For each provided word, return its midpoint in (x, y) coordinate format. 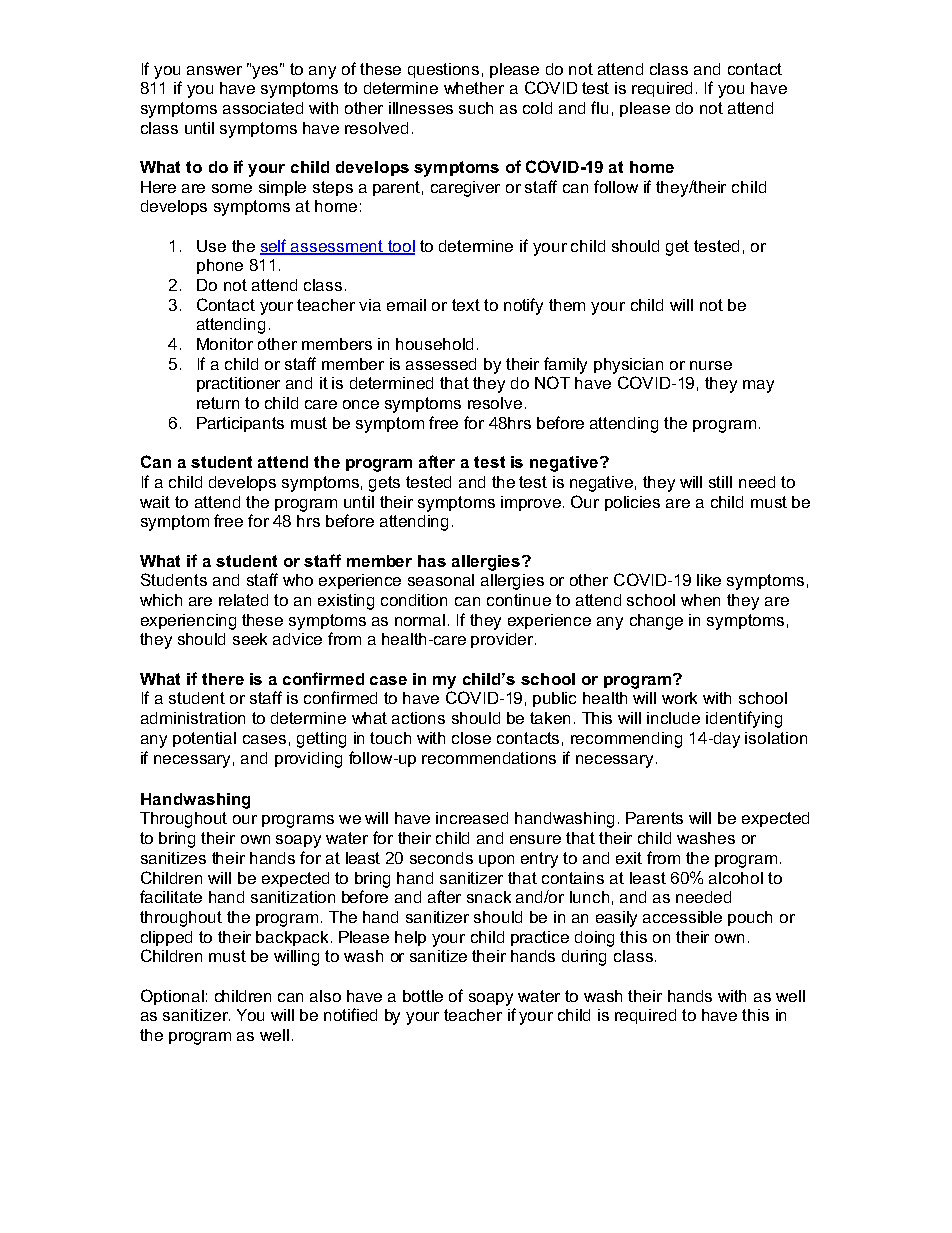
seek (250, 639)
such (476, 108)
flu (599, 107)
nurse (711, 365)
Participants (240, 424)
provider (503, 640)
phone (220, 266)
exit (629, 858)
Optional (172, 997)
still (720, 482)
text (466, 305)
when (700, 600)
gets (384, 484)
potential (204, 739)
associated (263, 108)
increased (472, 818)
